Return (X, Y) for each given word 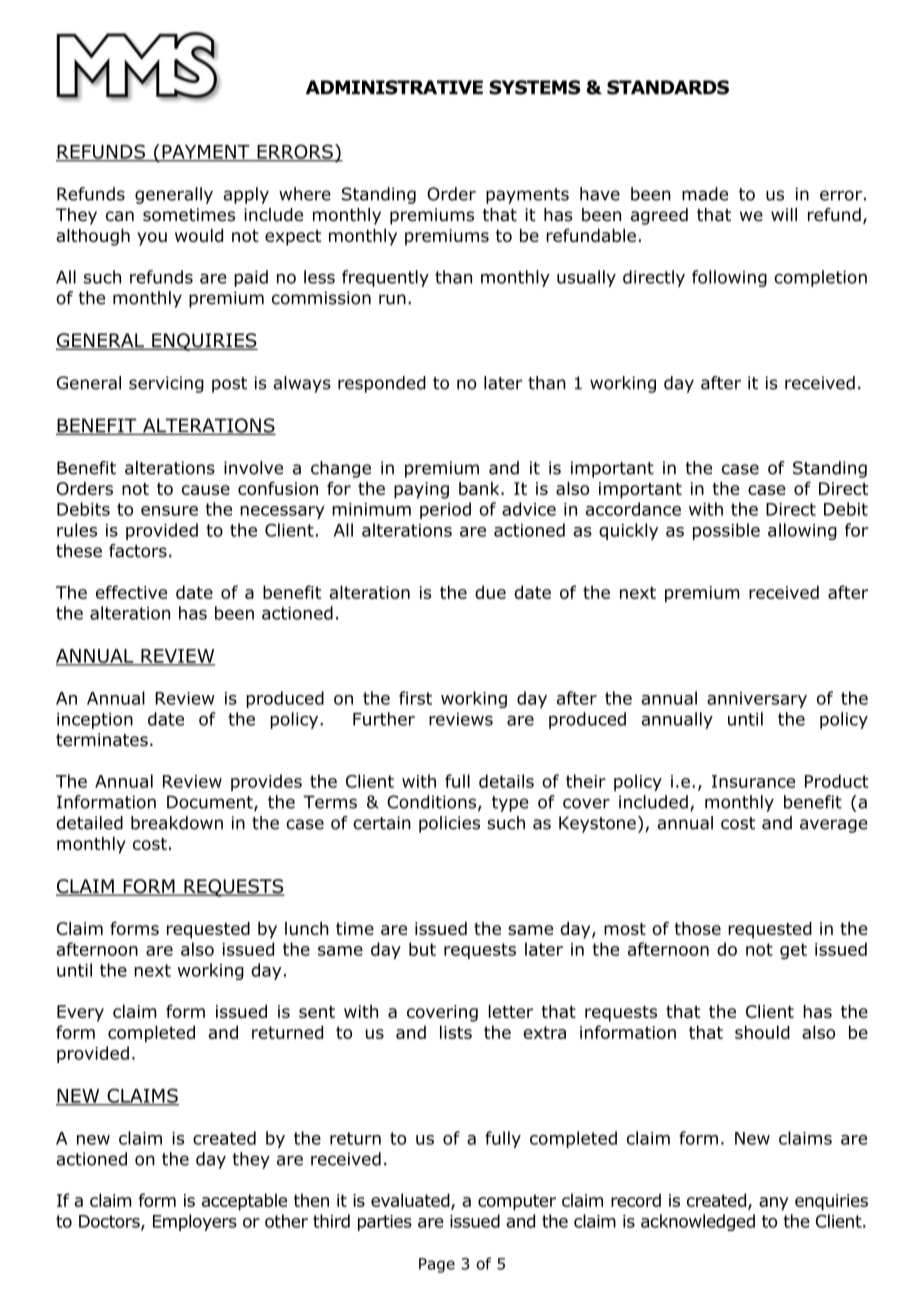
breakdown (177, 823)
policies (449, 824)
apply (246, 195)
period (445, 510)
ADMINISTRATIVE (394, 87)
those (697, 928)
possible (726, 531)
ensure (169, 511)
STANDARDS (668, 87)
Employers (195, 1222)
